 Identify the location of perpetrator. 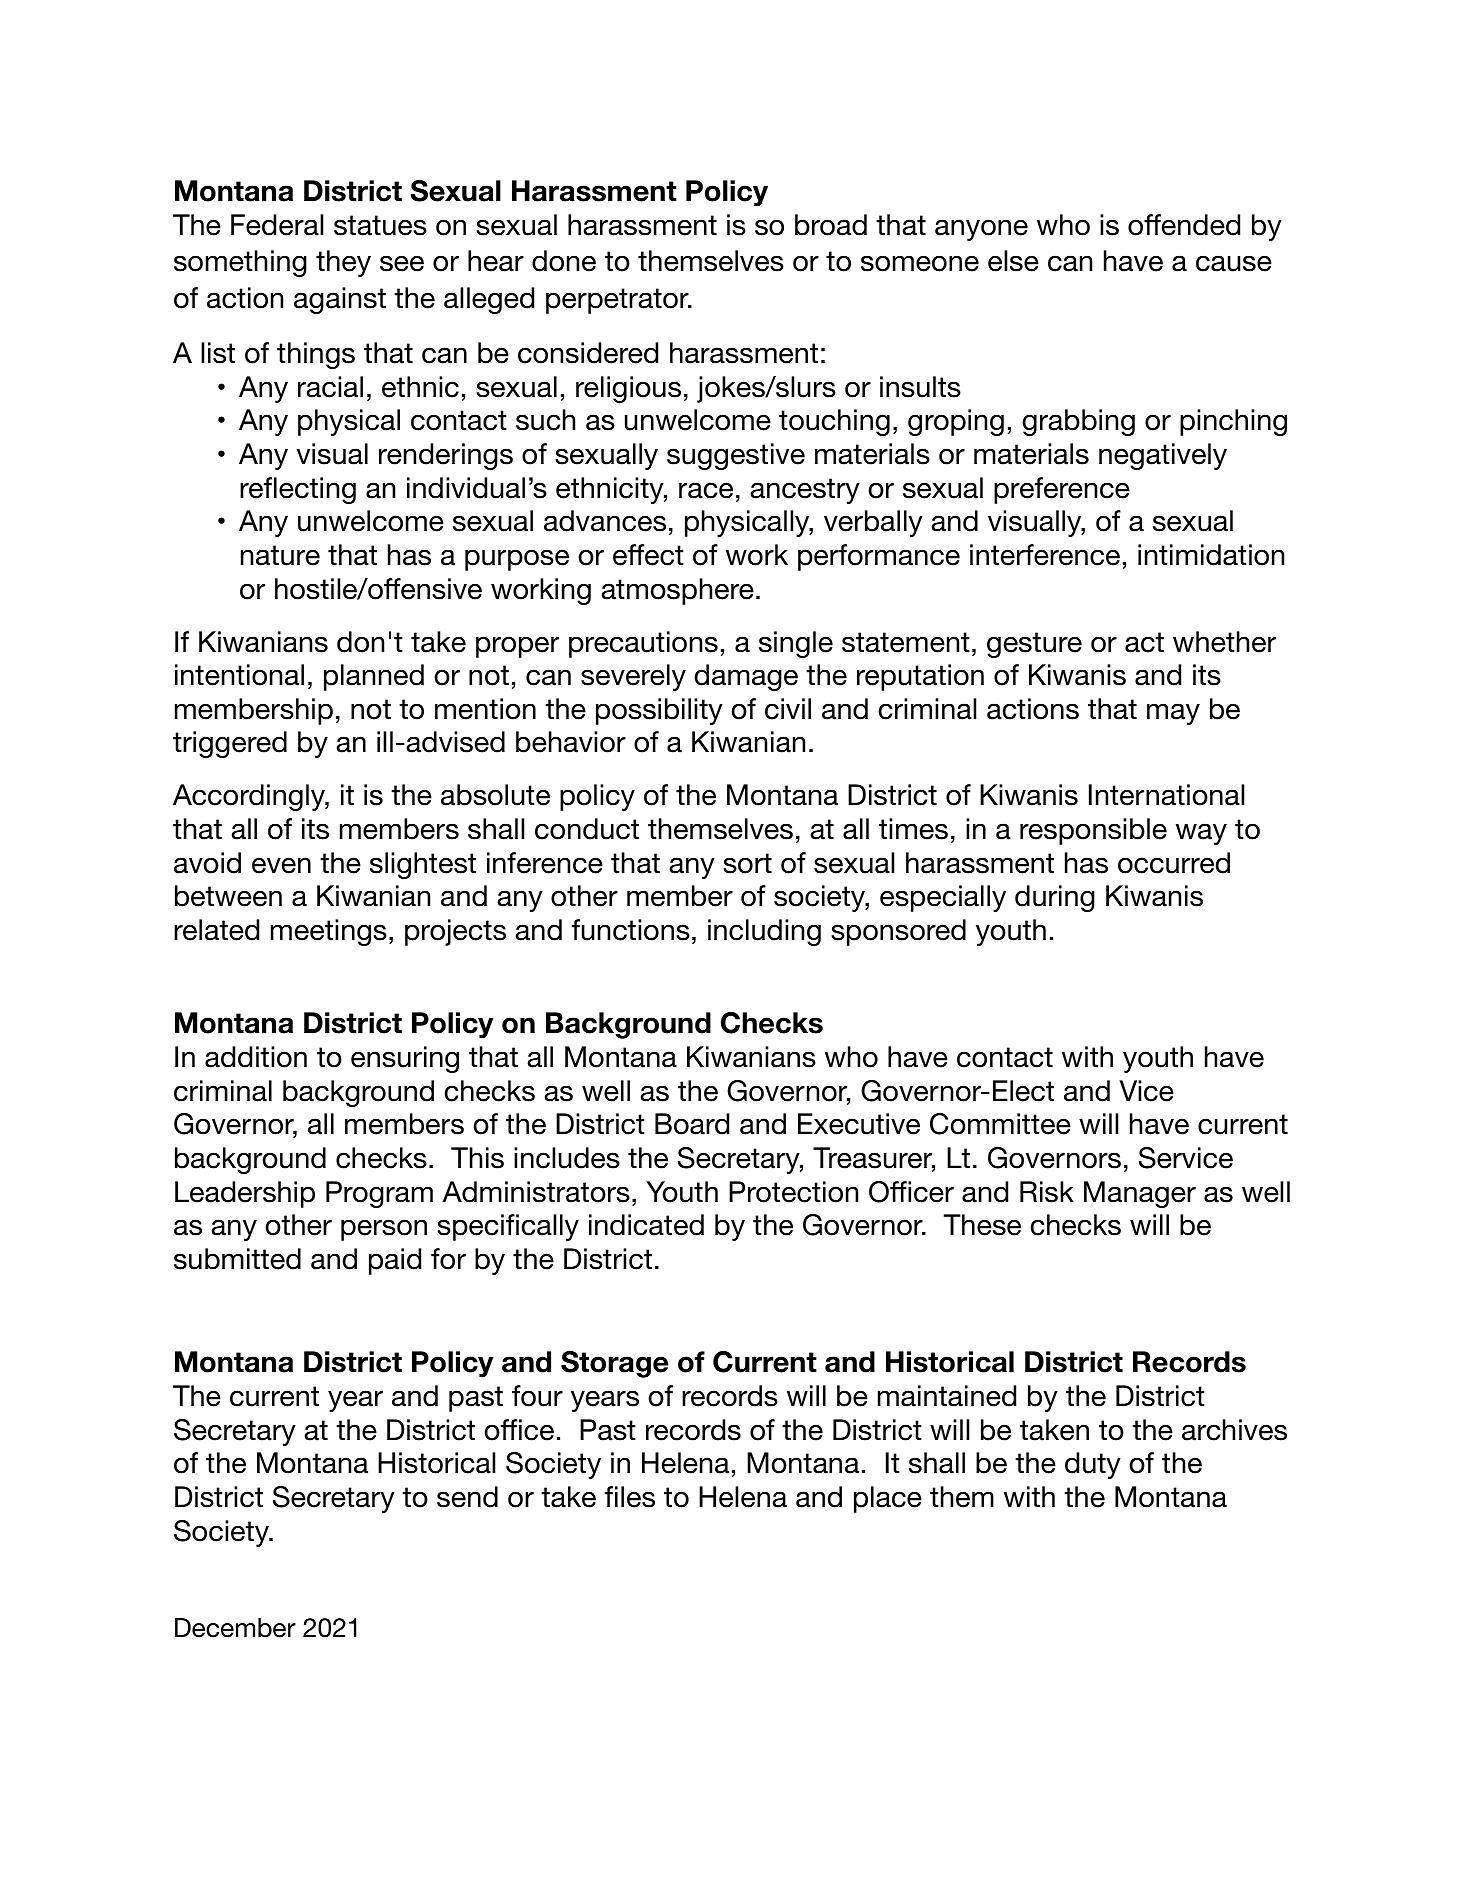
(618, 301).
